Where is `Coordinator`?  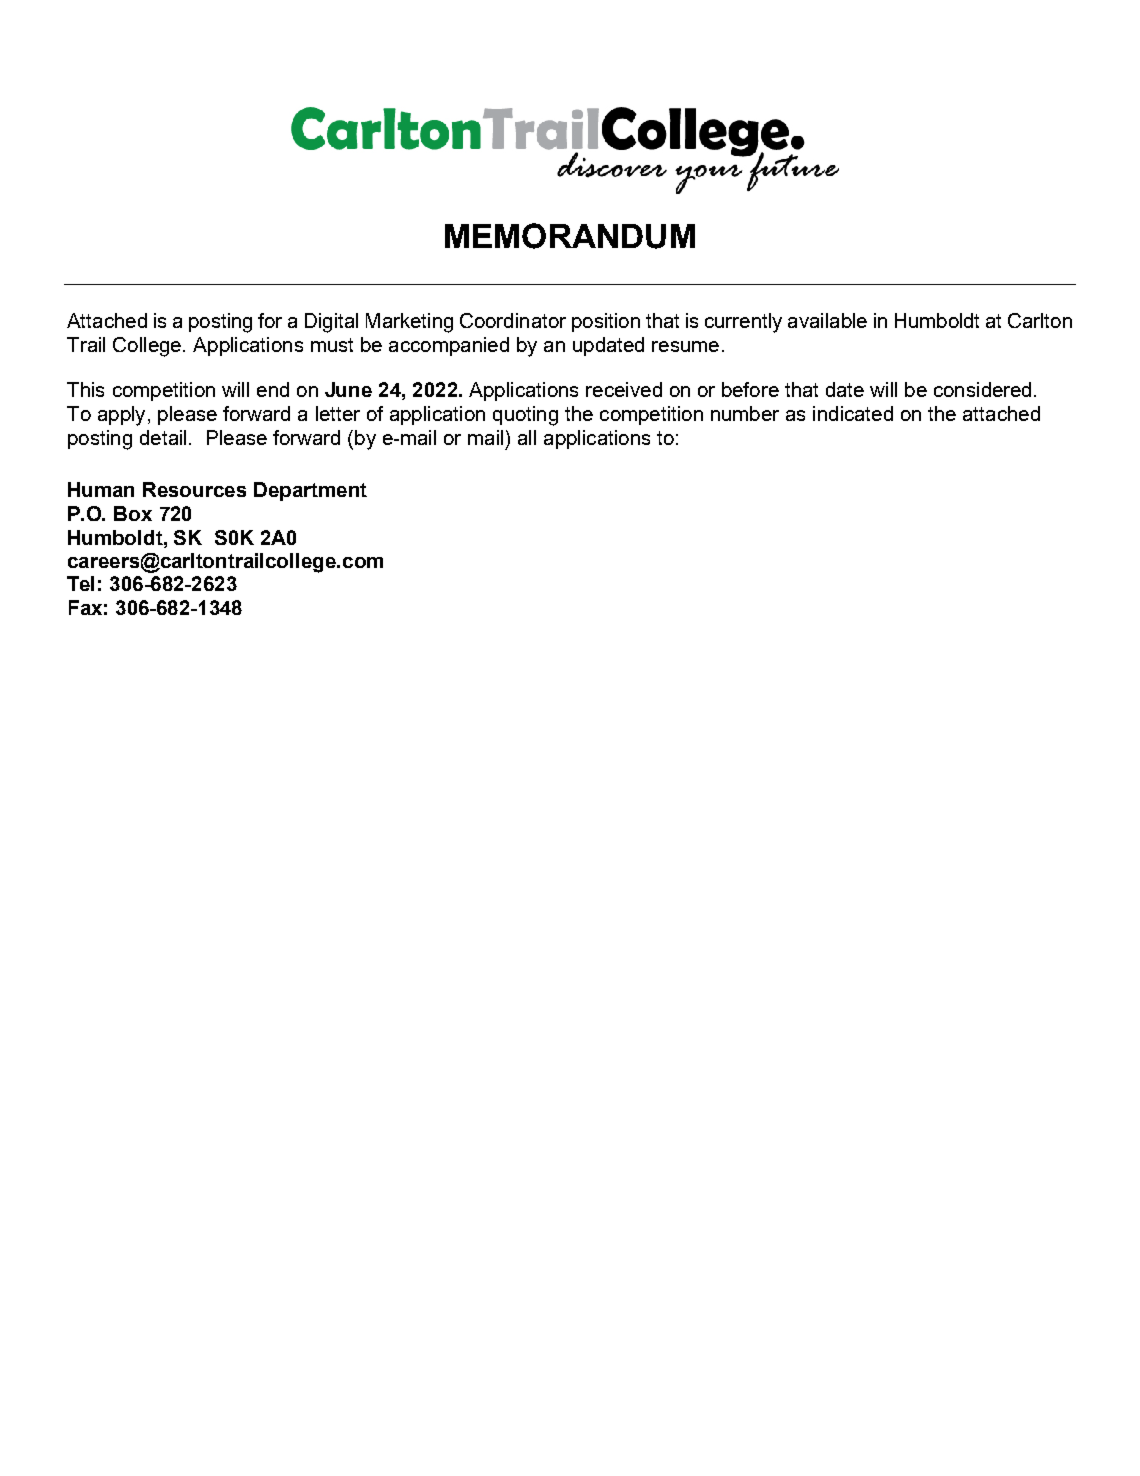 Coordinator is located at coordinates (513, 320).
